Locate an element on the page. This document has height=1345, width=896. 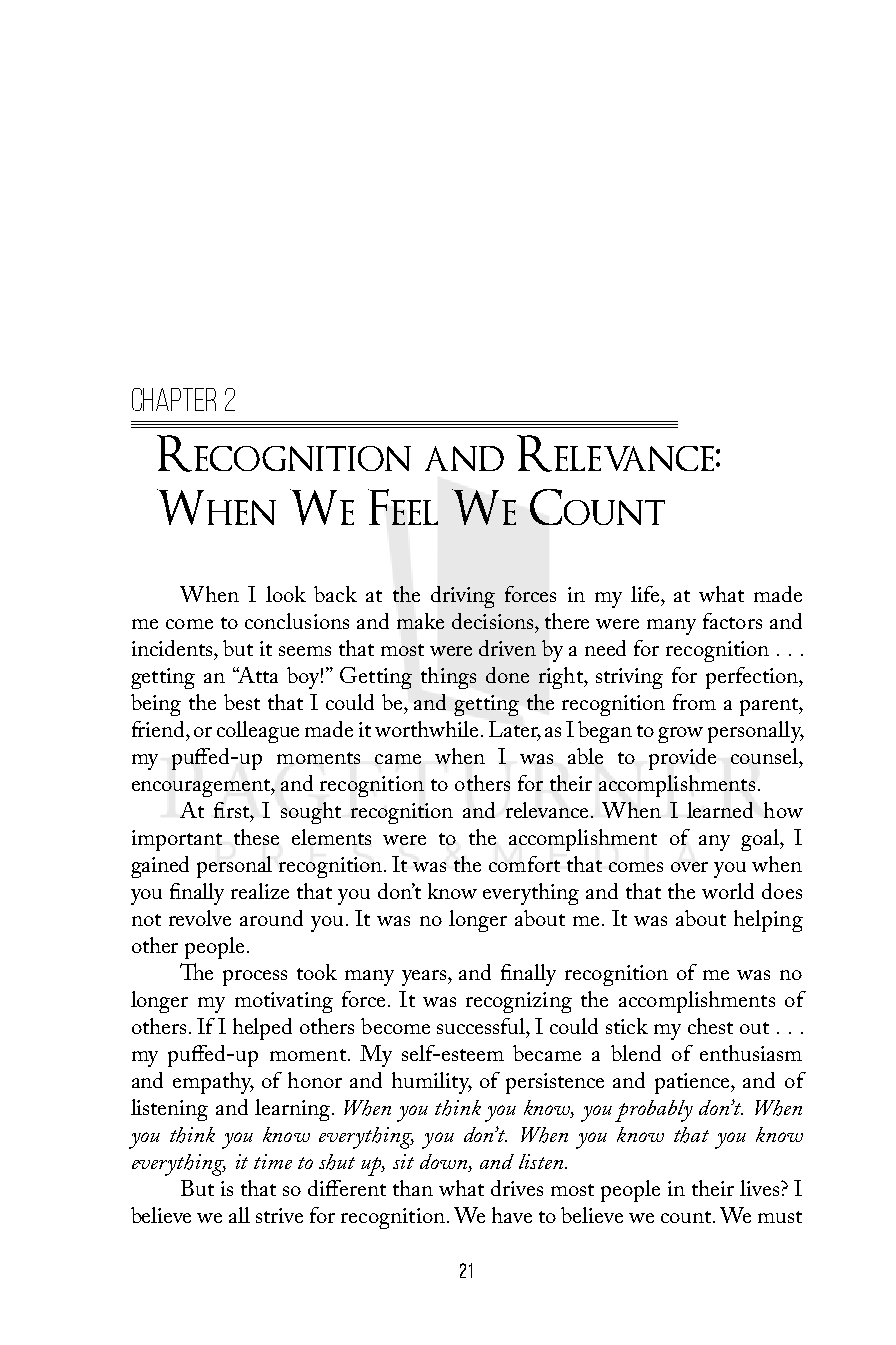
these is located at coordinates (256, 837).
